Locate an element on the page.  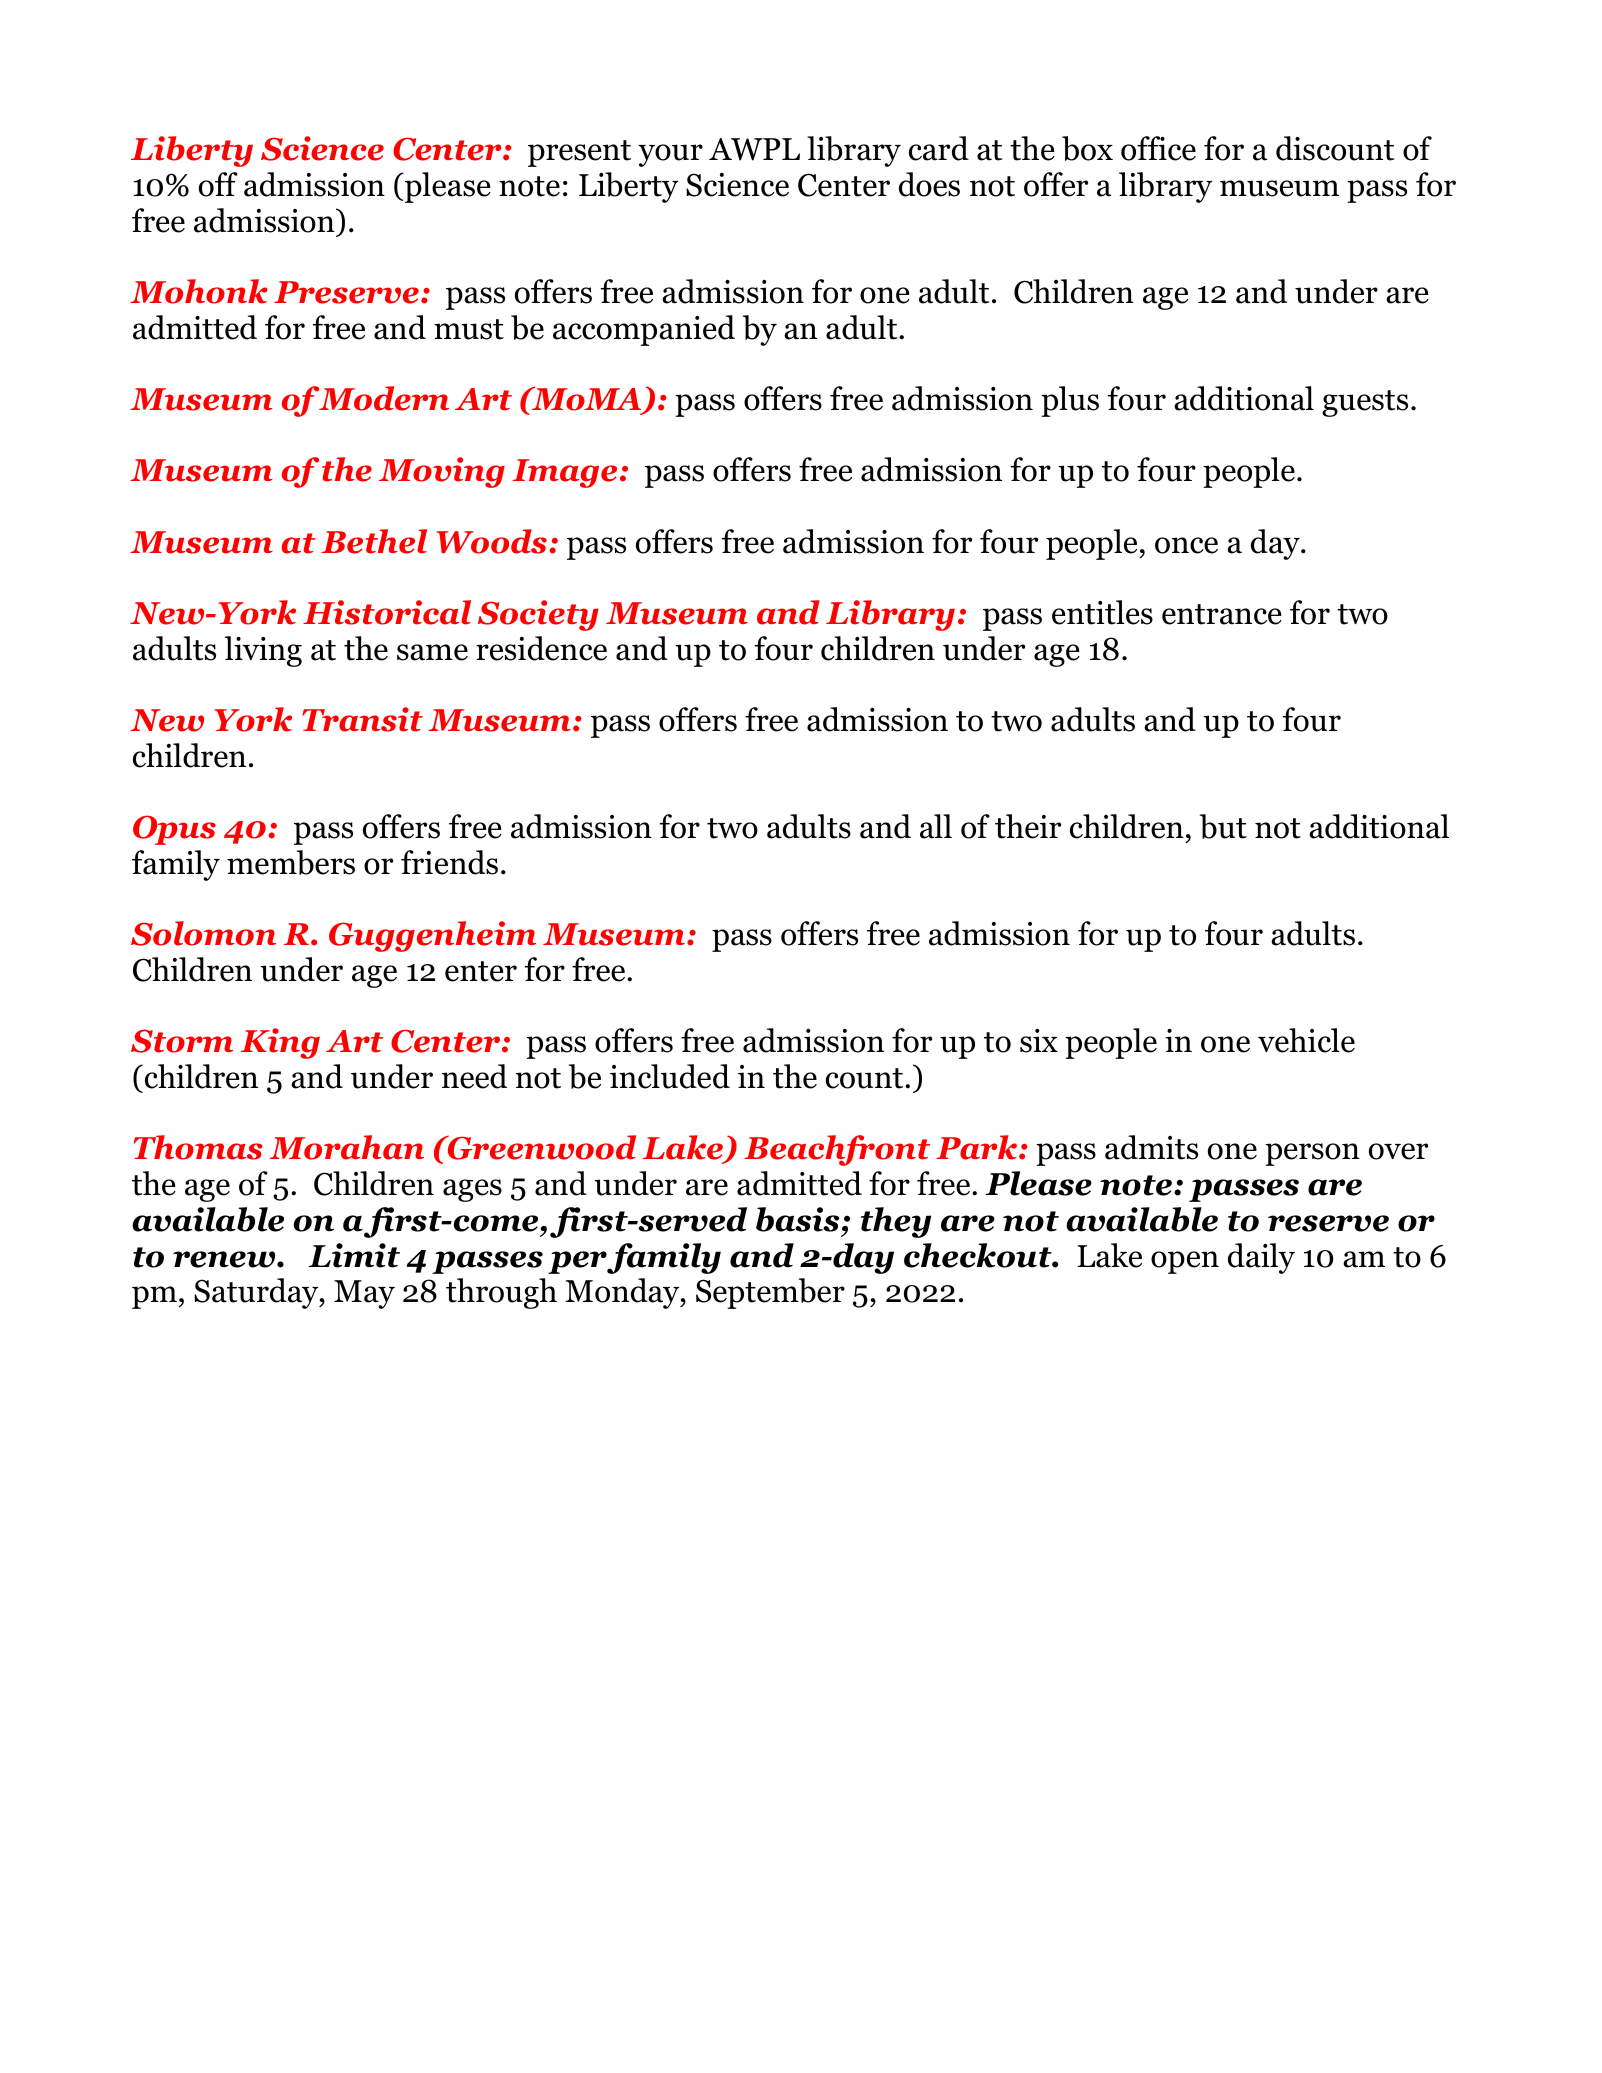
guests is located at coordinates (1365, 403).
